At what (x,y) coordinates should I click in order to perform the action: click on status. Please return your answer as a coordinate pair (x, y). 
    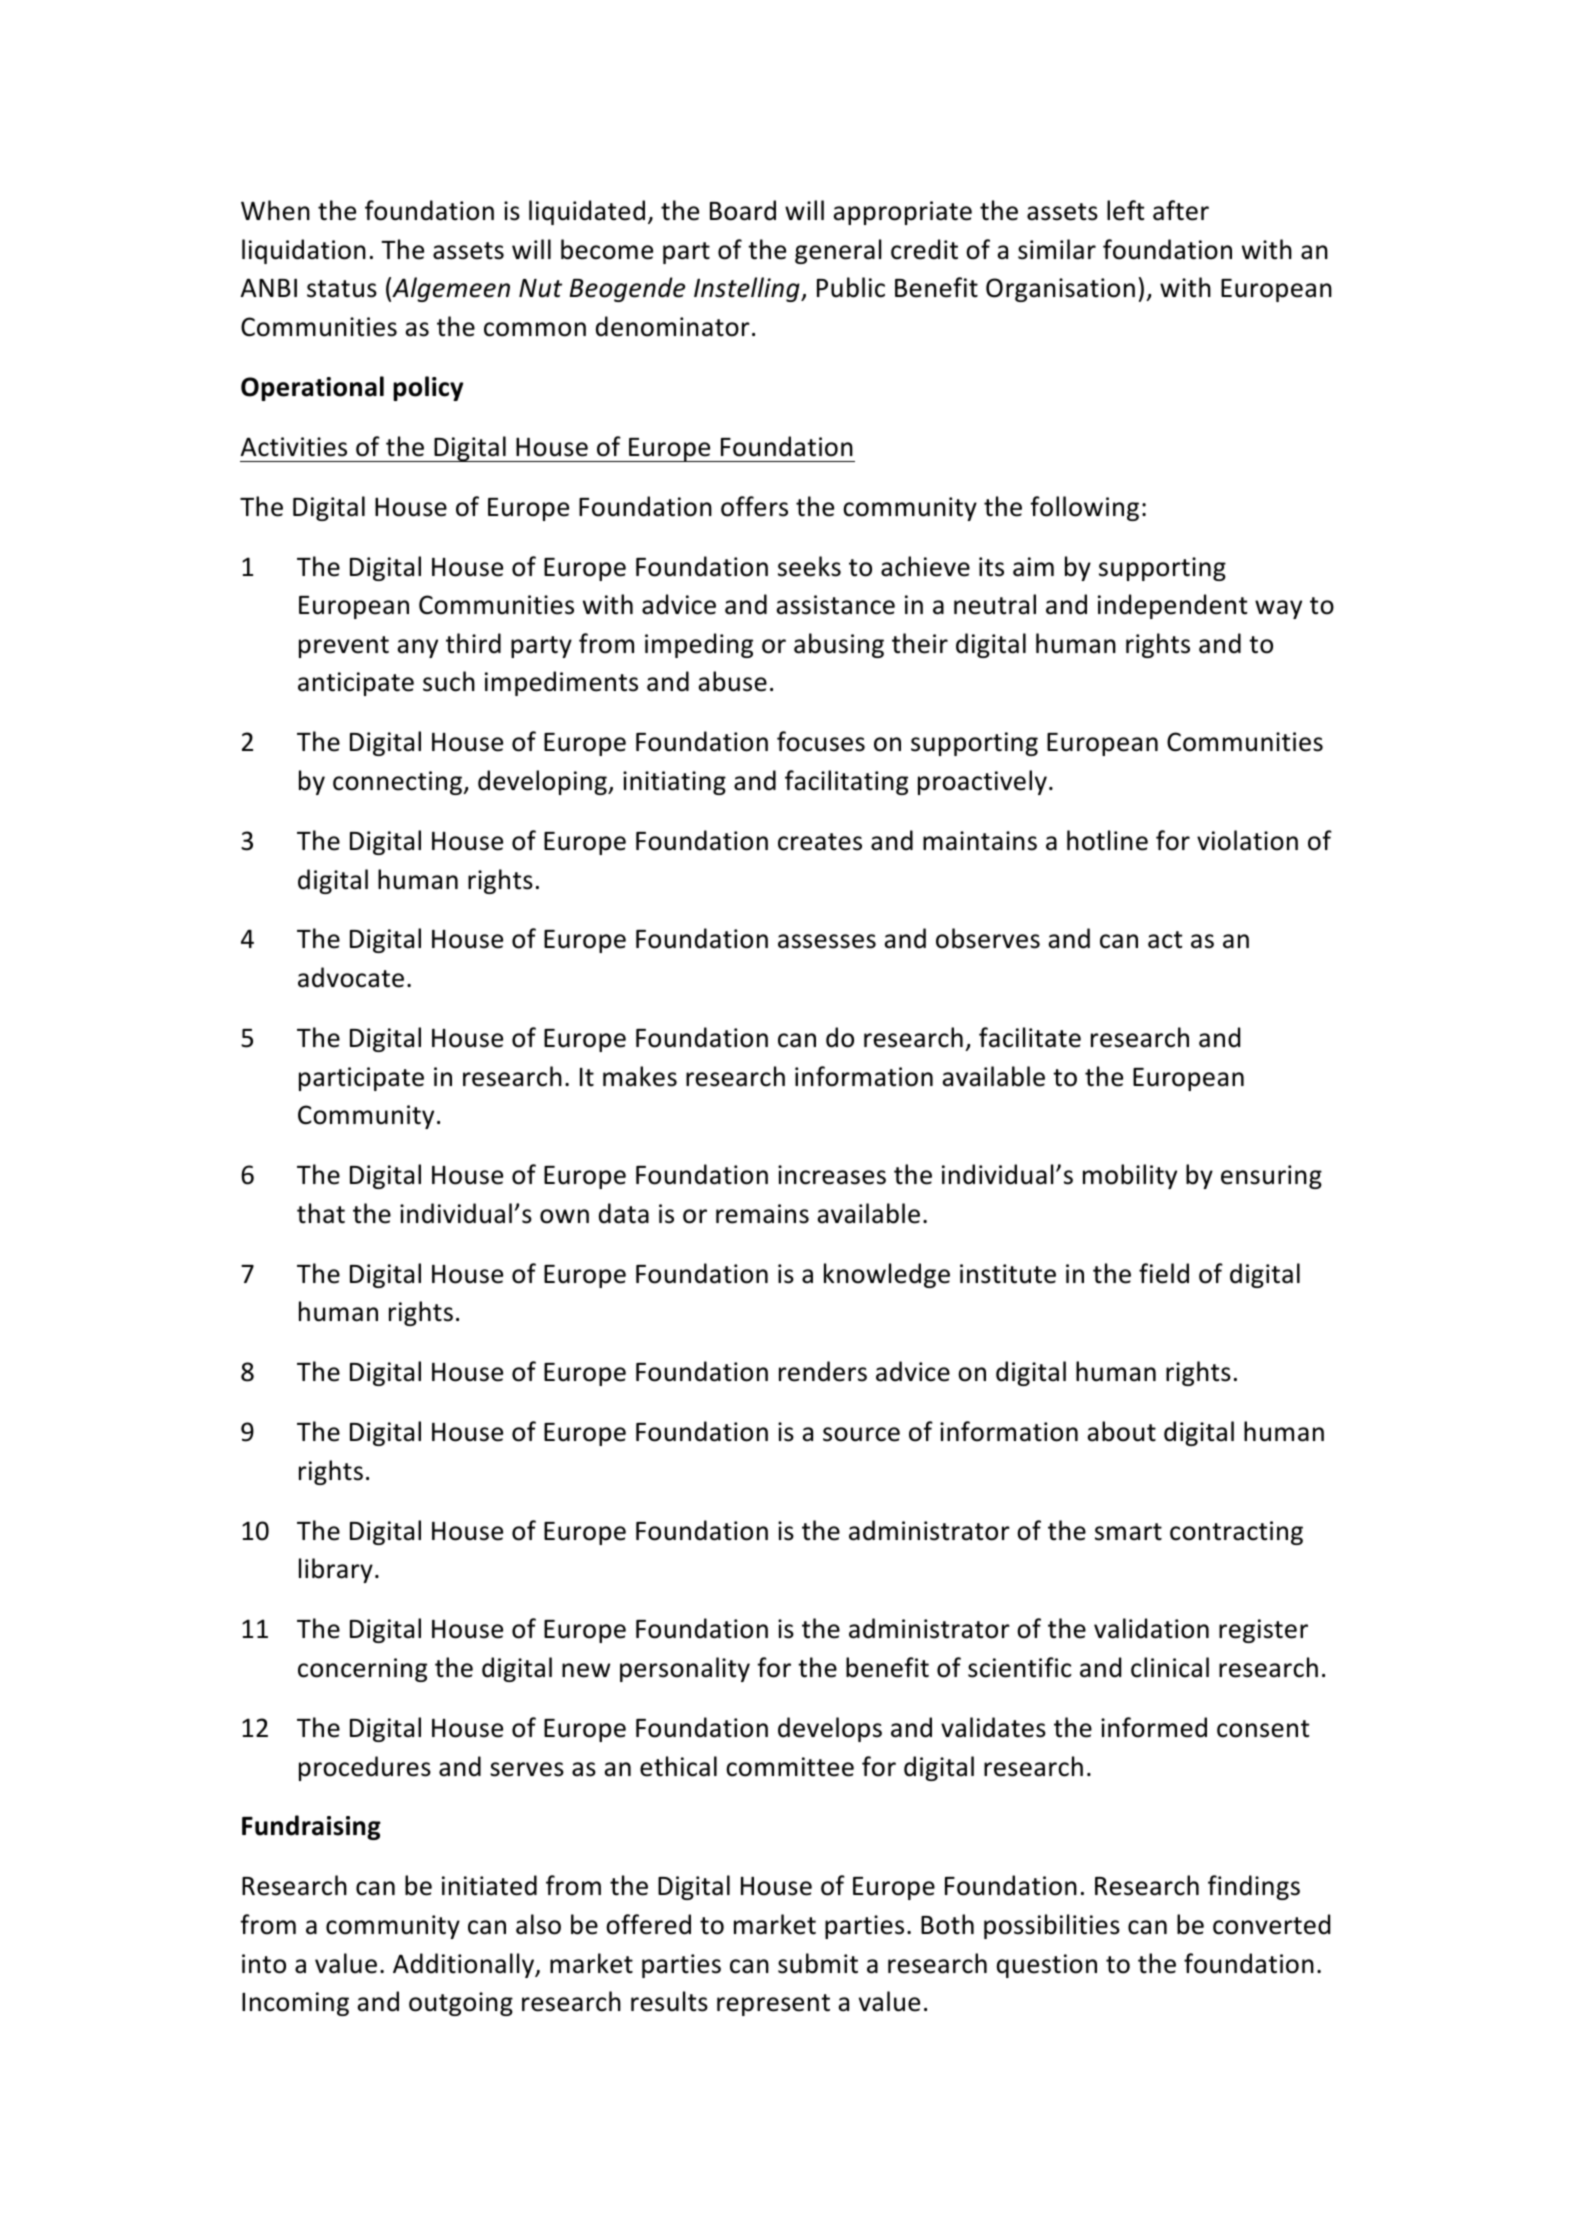
    Looking at the image, I should click on (342, 289).
